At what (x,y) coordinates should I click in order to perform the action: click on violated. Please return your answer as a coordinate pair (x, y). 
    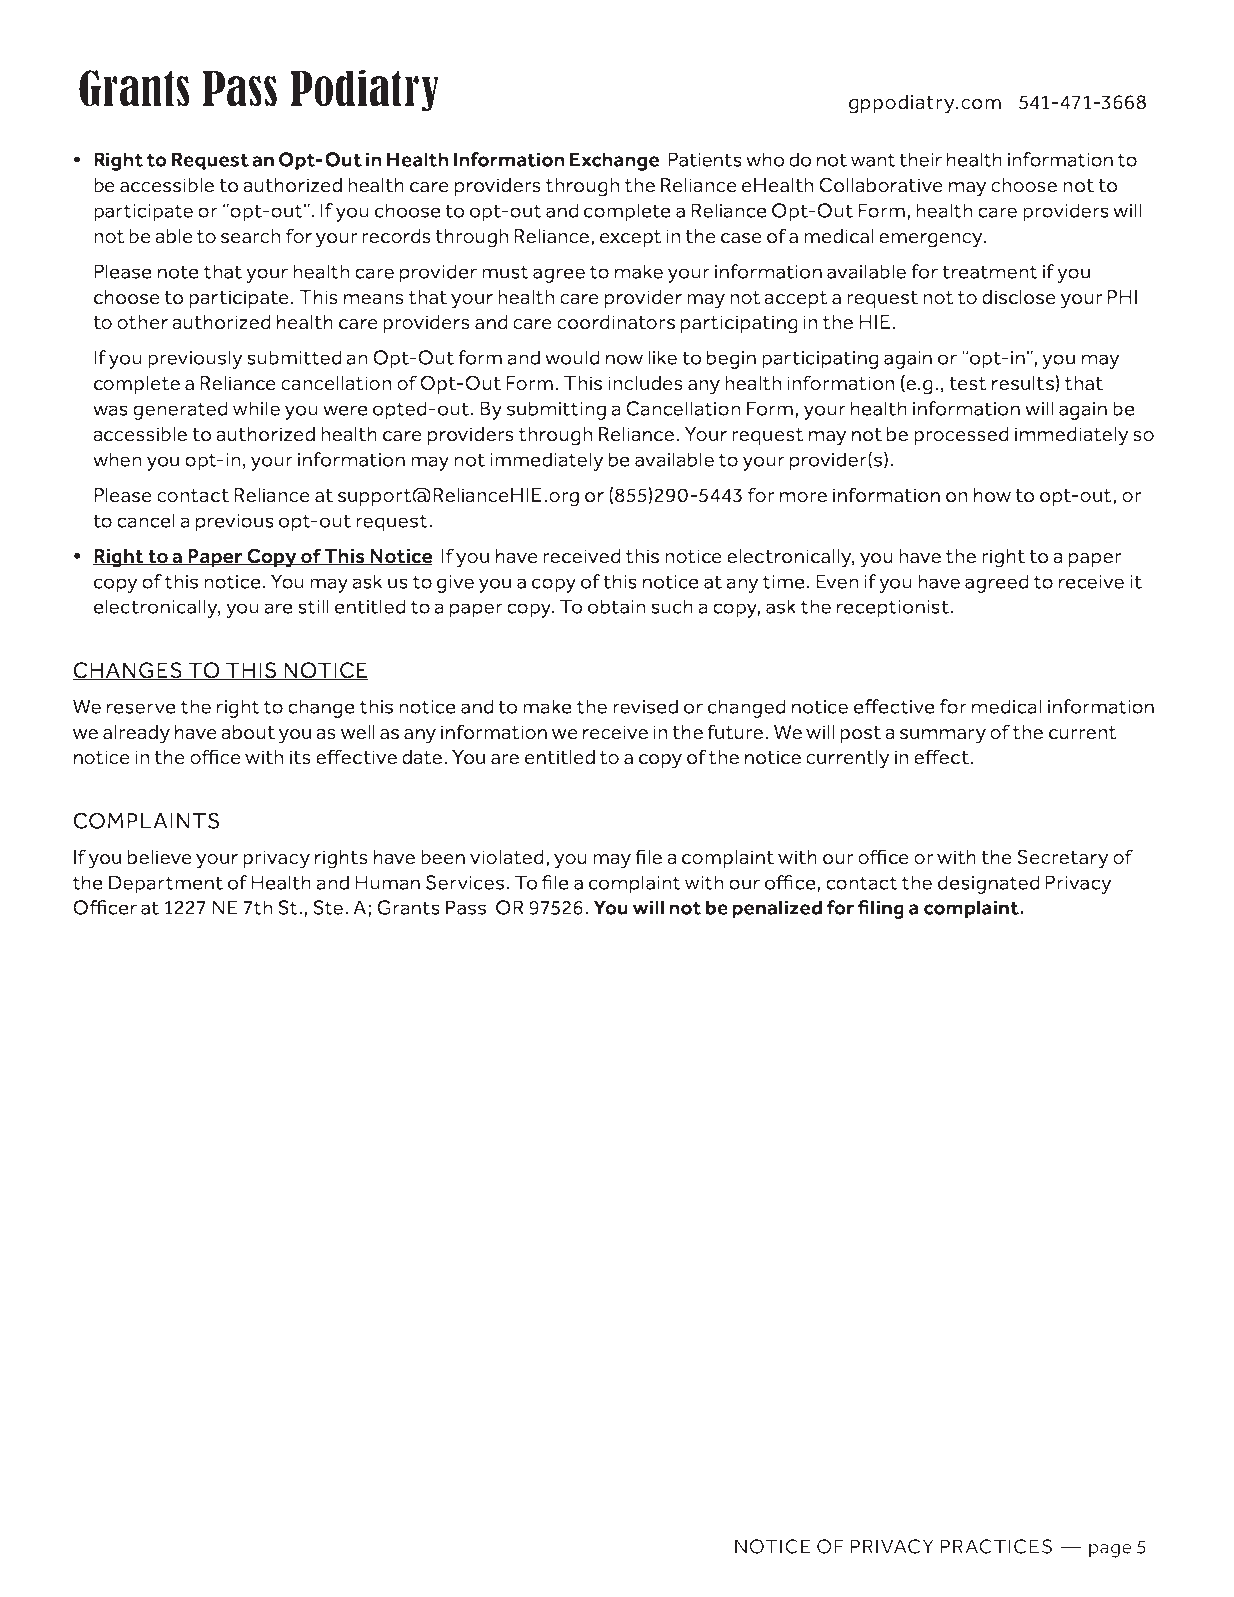
    Looking at the image, I should click on (507, 857).
